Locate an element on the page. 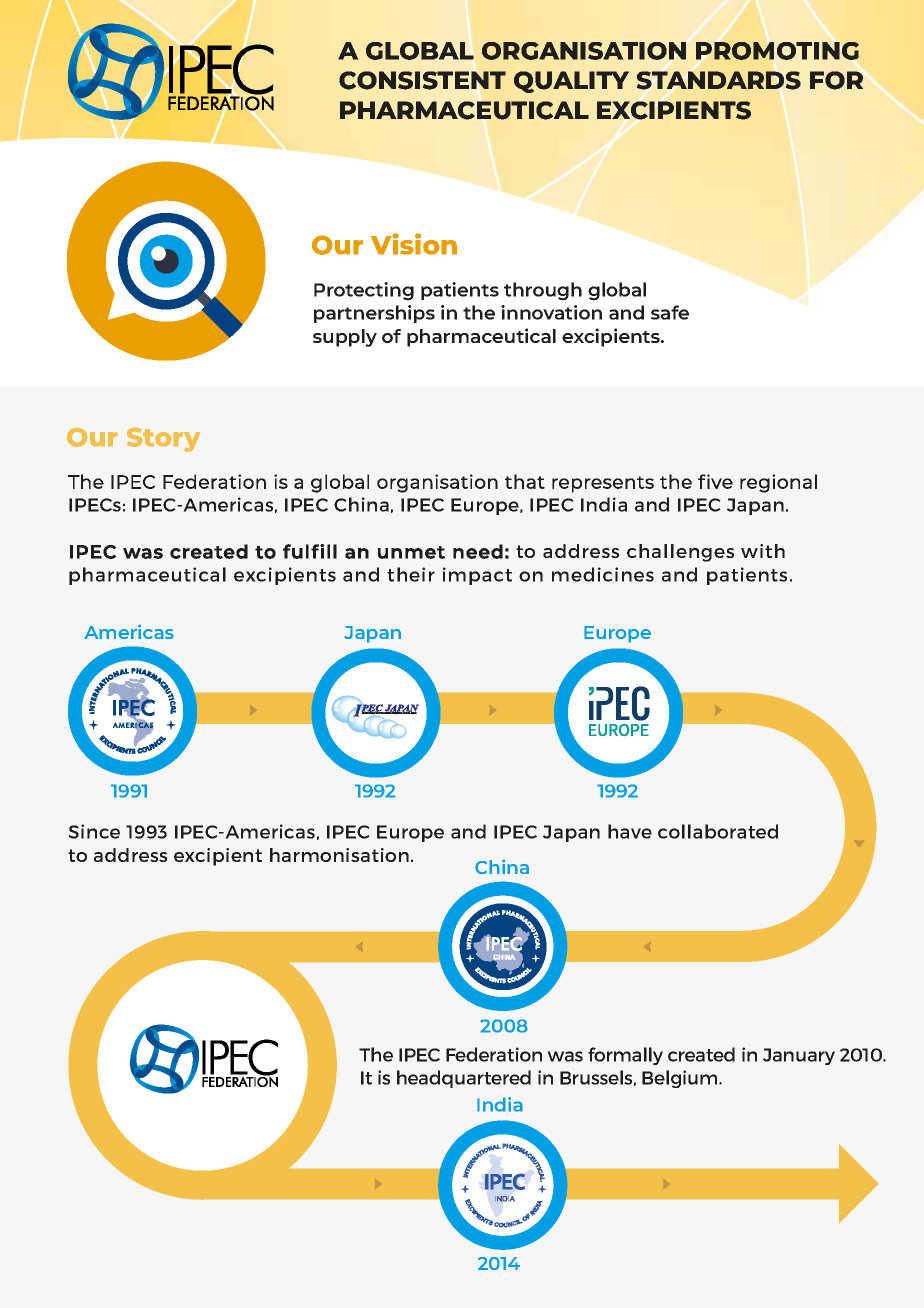  Story is located at coordinates (163, 440).
